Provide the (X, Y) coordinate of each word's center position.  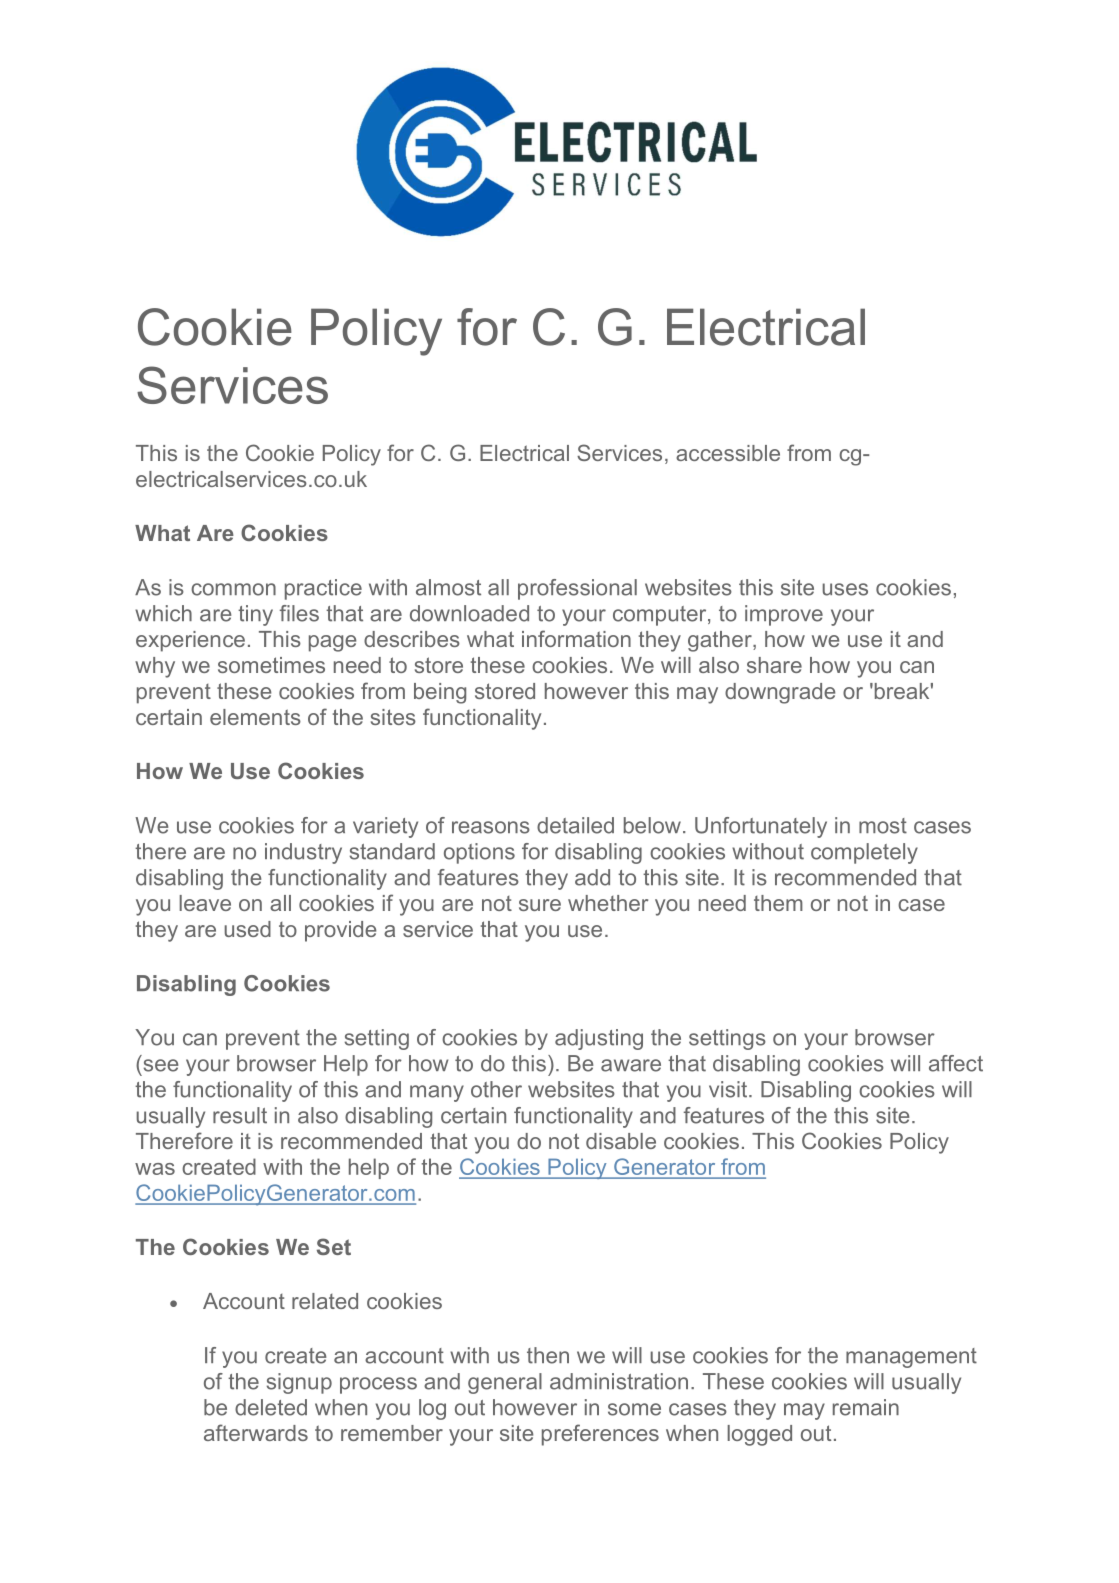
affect (956, 1063)
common (233, 589)
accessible (728, 453)
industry (303, 853)
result (240, 1115)
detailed (575, 825)
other (496, 1089)
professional (577, 589)
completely (864, 853)
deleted (271, 1407)
